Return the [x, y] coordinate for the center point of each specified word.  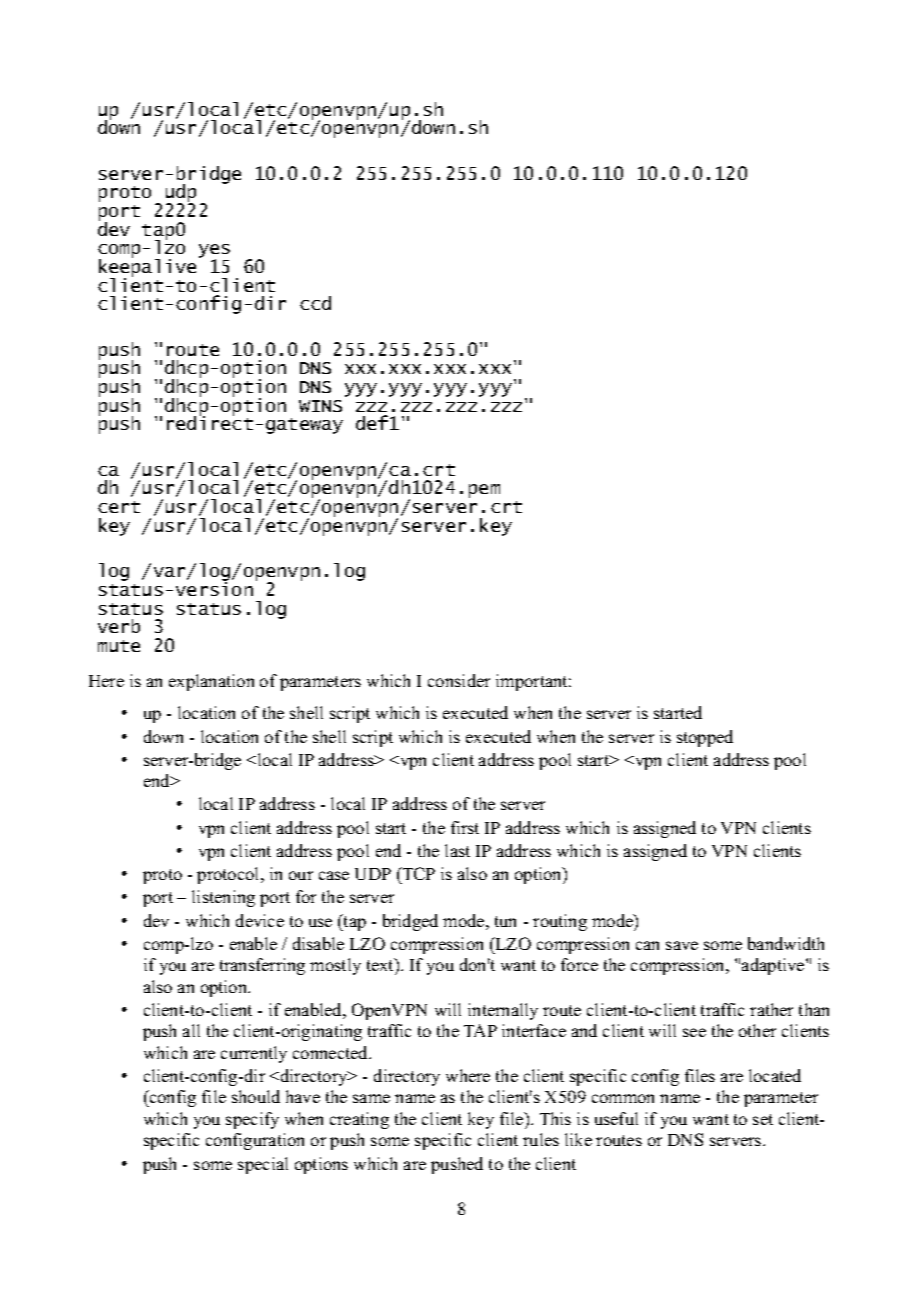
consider [459, 680]
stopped [705, 738]
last [457, 850]
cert [119, 507]
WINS [320, 406]
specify [252, 1120]
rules [541, 1139]
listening [223, 898]
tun [505, 921]
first [465, 827]
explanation [211, 682]
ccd [315, 303]
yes [214, 252]
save [682, 945]
